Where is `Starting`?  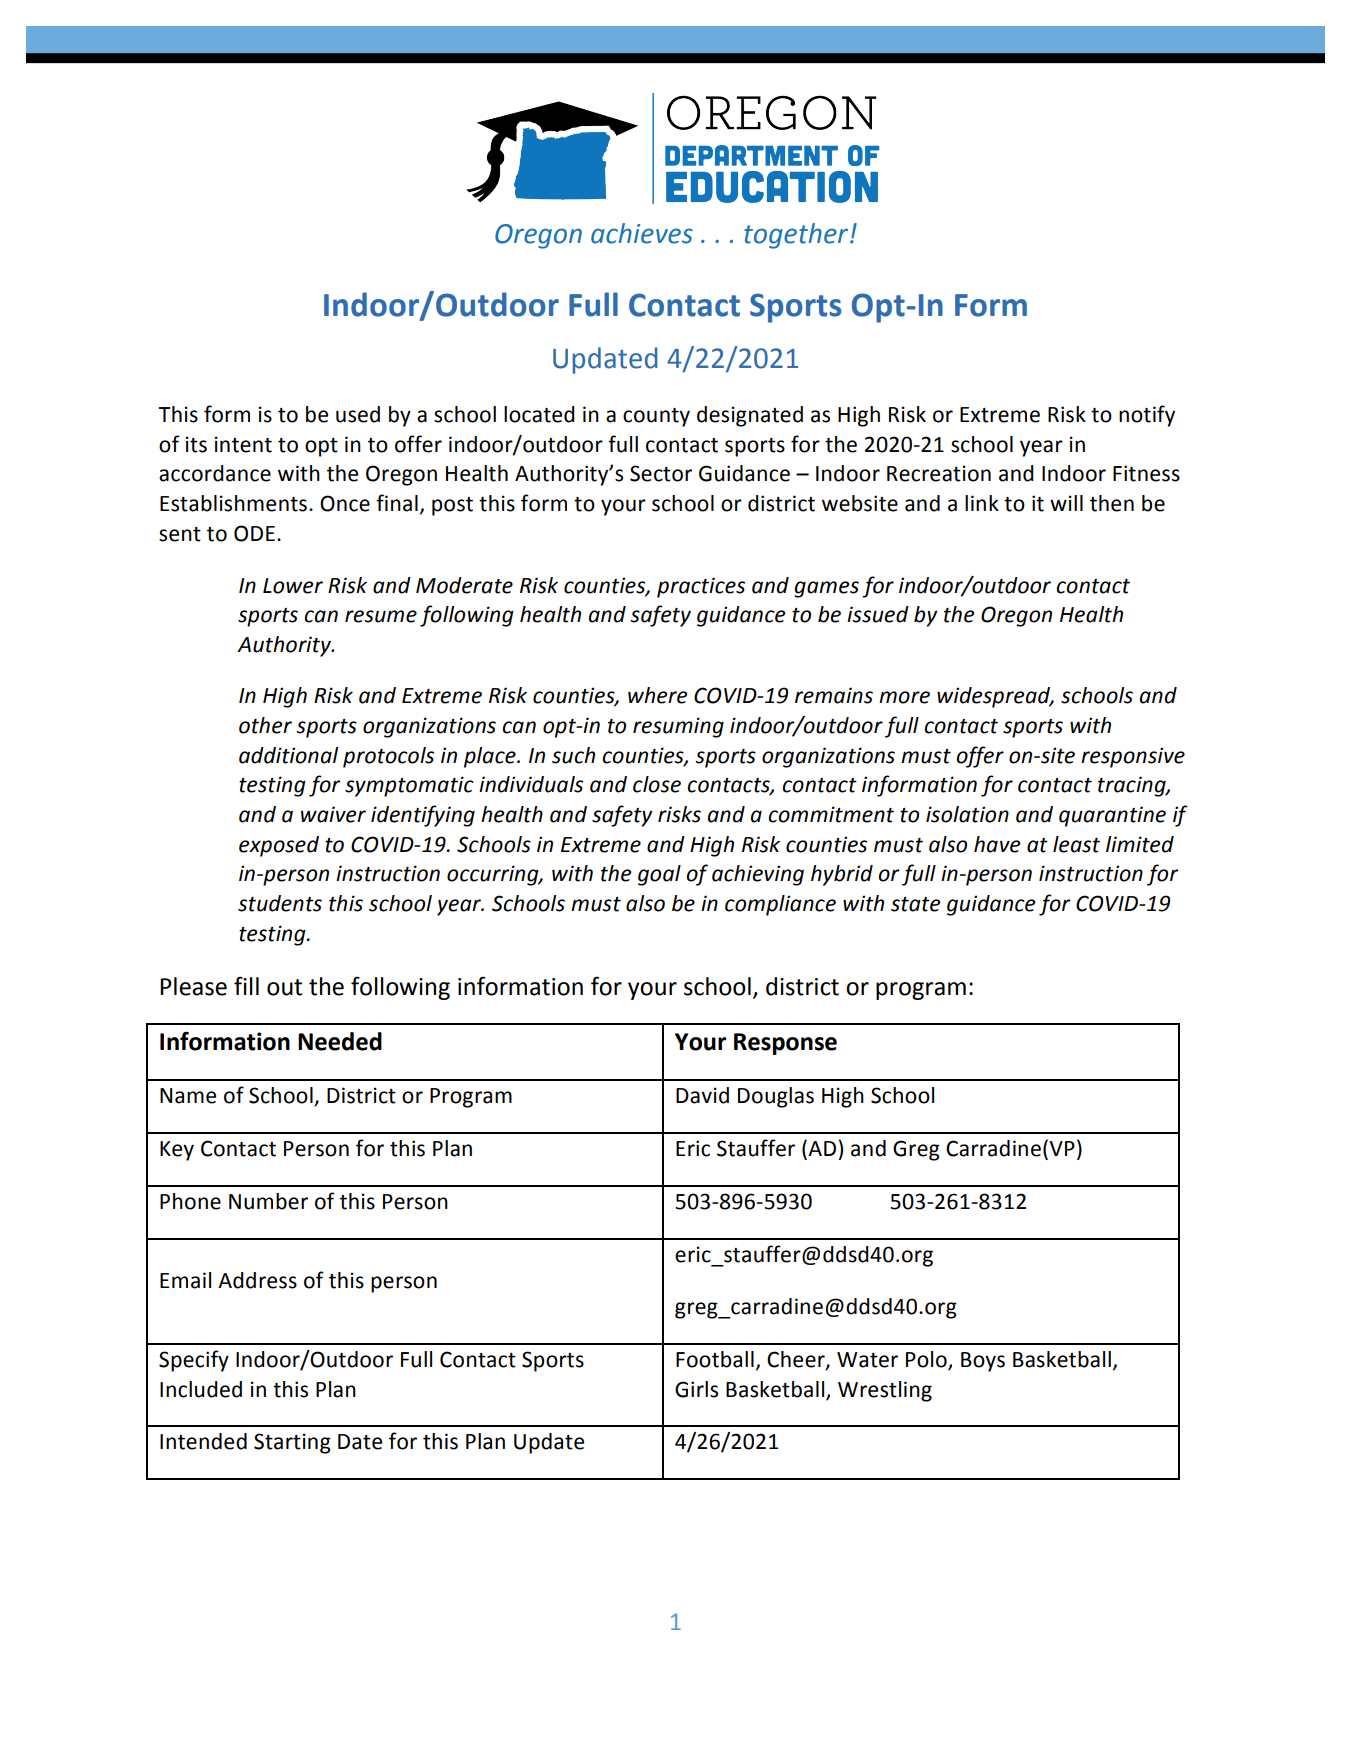 Starting is located at coordinates (292, 1443).
